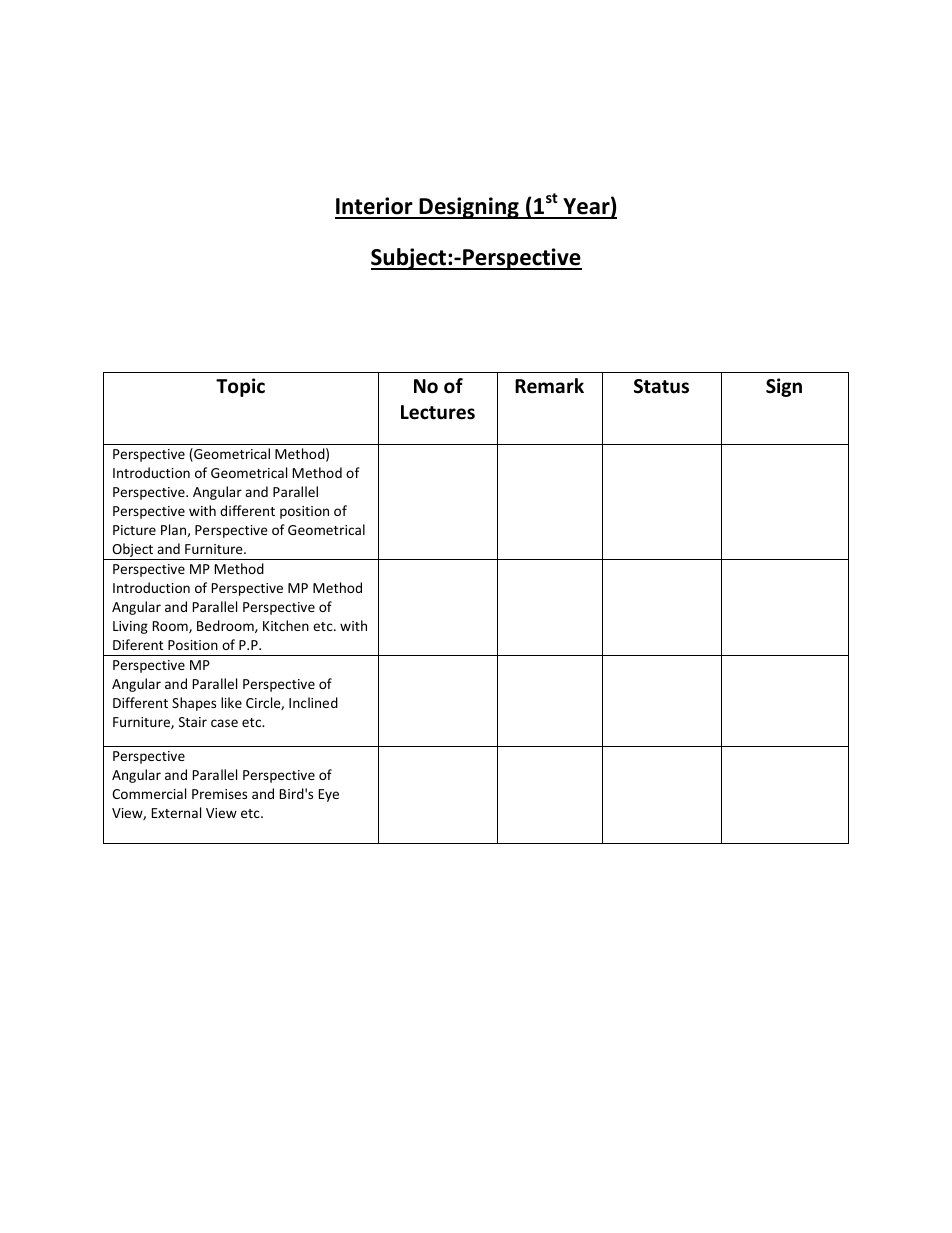  What do you see at coordinates (438, 412) in the document?
I see `Lectures` at bounding box center [438, 412].
